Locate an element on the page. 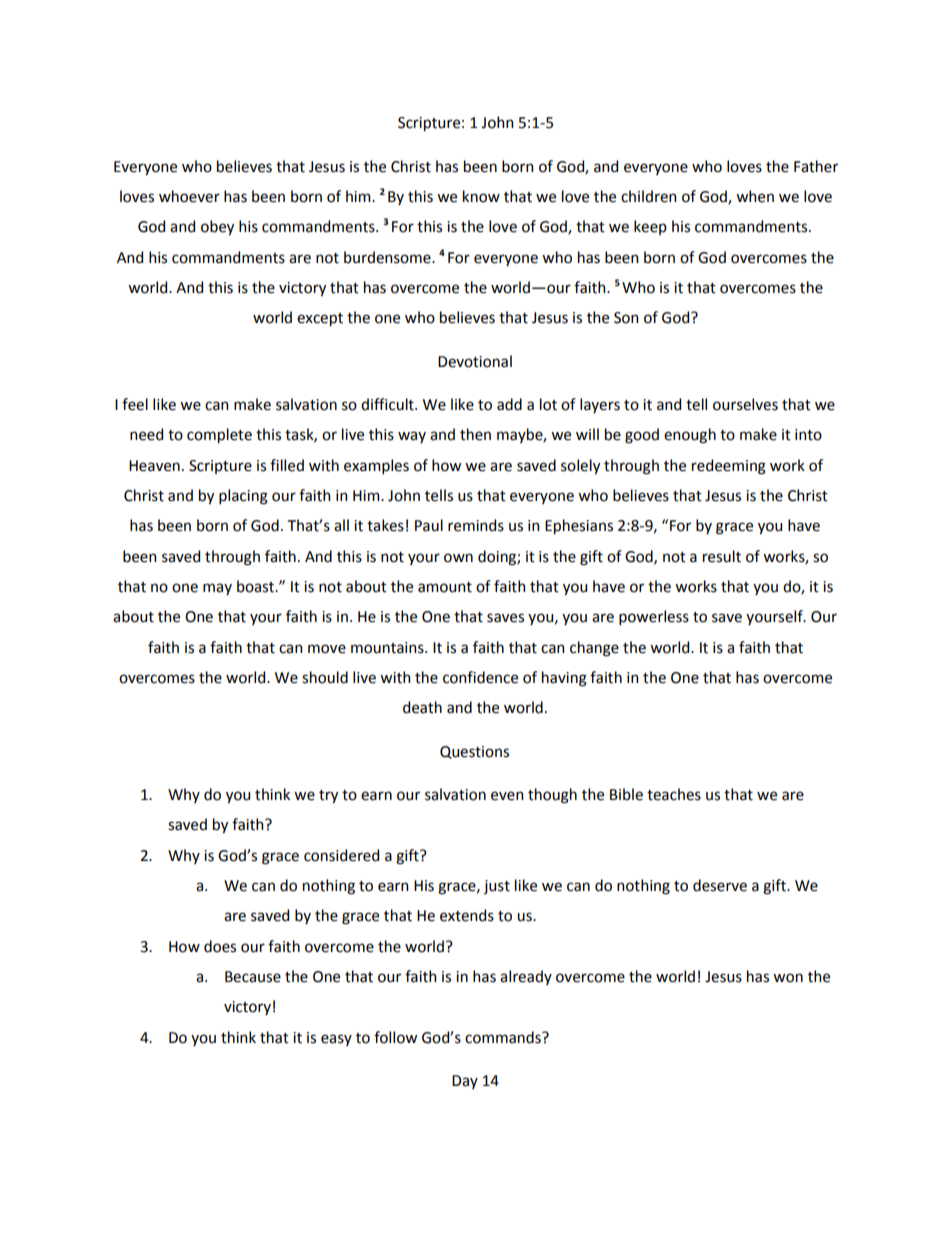 The image size is (952, 1233). commands is located at coordinates (504, 1037).
